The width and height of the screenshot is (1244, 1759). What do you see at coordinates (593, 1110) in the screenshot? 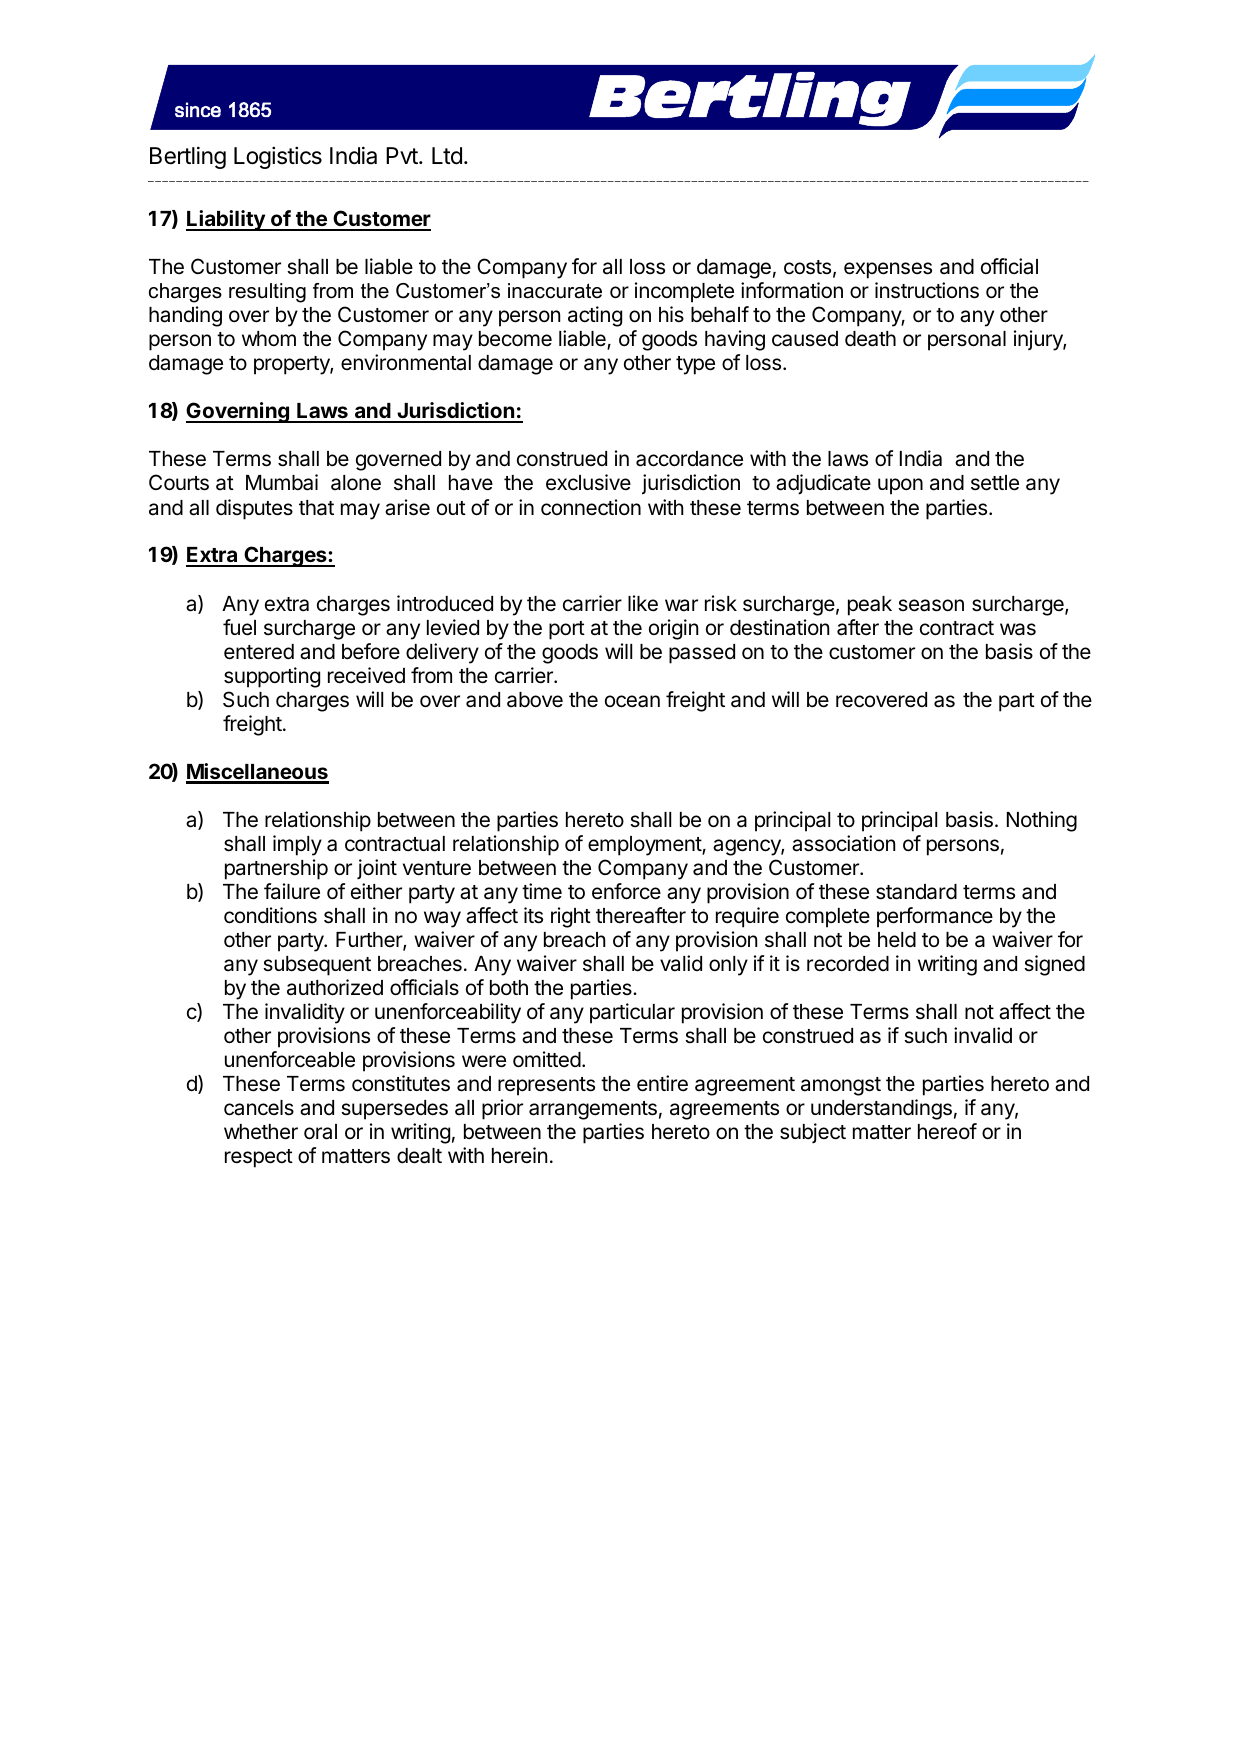
I see `arrangements` at bounding box center [593, 1110].
